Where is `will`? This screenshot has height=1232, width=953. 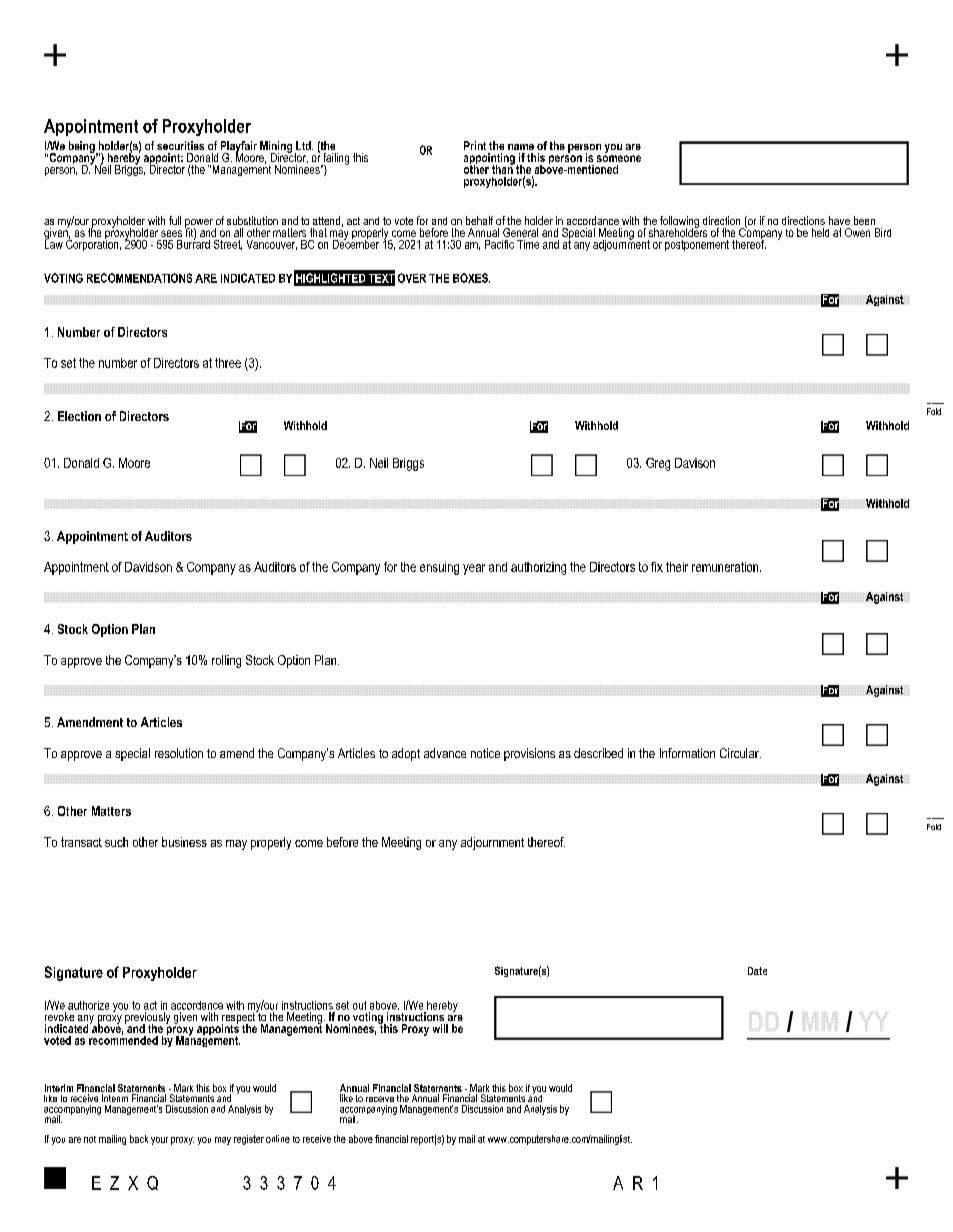 will is located at coordinates (440, 1028).
